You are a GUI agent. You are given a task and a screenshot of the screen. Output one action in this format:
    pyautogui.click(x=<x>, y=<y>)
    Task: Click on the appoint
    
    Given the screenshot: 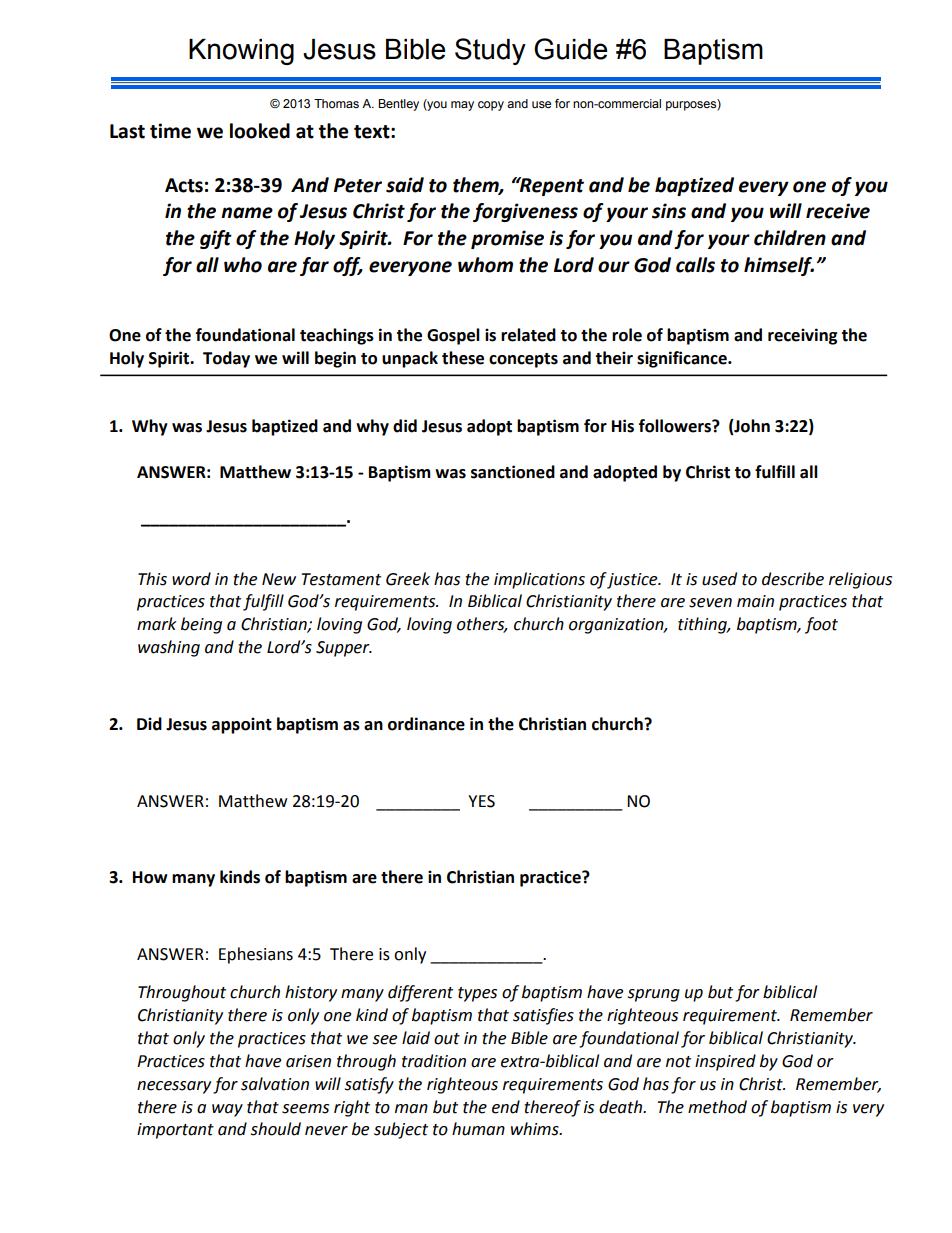 What is the action you would take?
    pyautogui.click(x=242, y=725)
